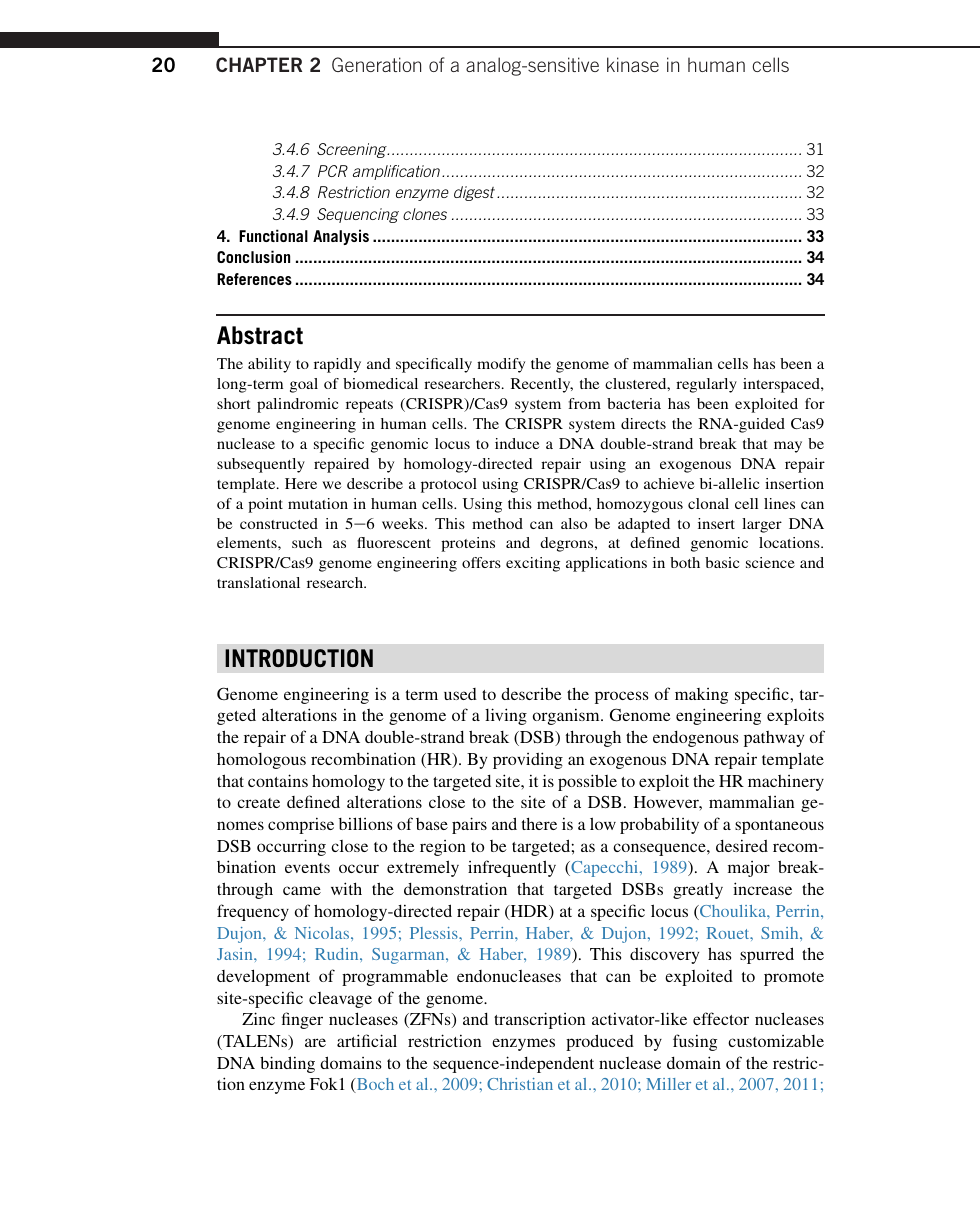 This screenshot has height=1209, width=980. Describe the element at coordinates (633, 64) in the screenshot. I see `kinase` at that location.
